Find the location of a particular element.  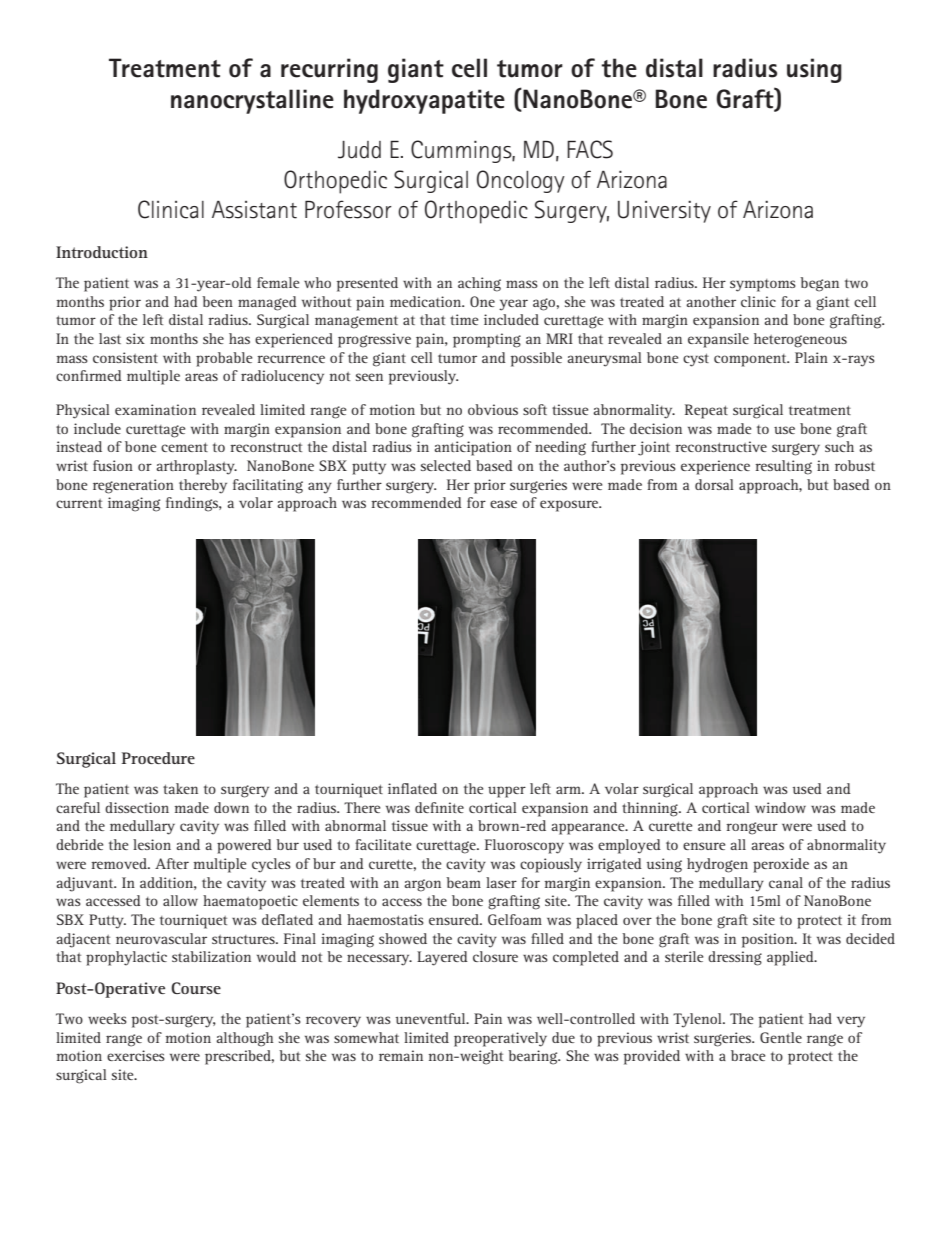

hydroxyapatite is located at coordinates (424, 101).
